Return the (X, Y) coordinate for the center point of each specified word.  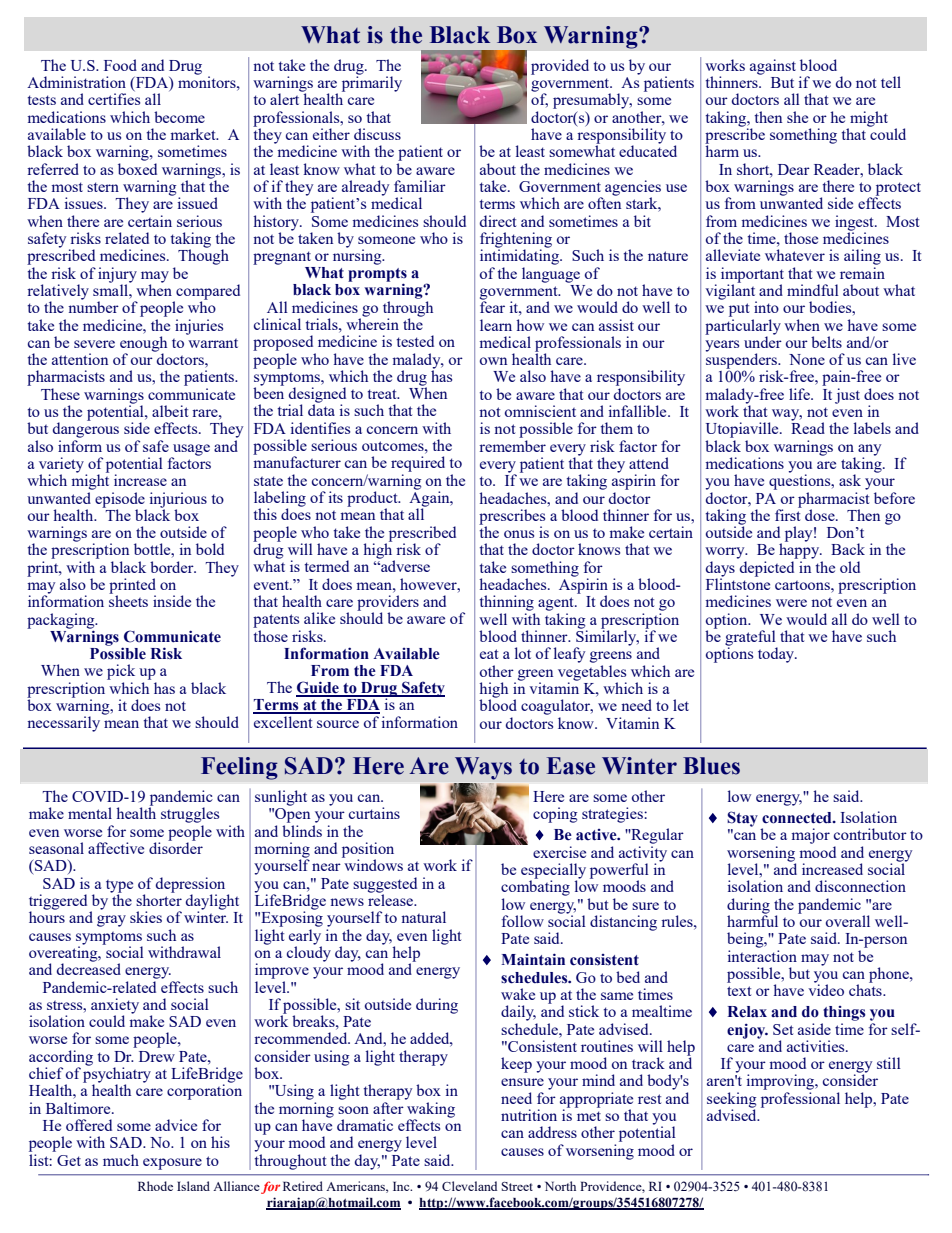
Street (517, 1186)
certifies (114, 99)
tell (891, 82)
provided (560, 67)
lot (523, 653)
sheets (128, 600)
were (791, 603)
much (121, 1160)
